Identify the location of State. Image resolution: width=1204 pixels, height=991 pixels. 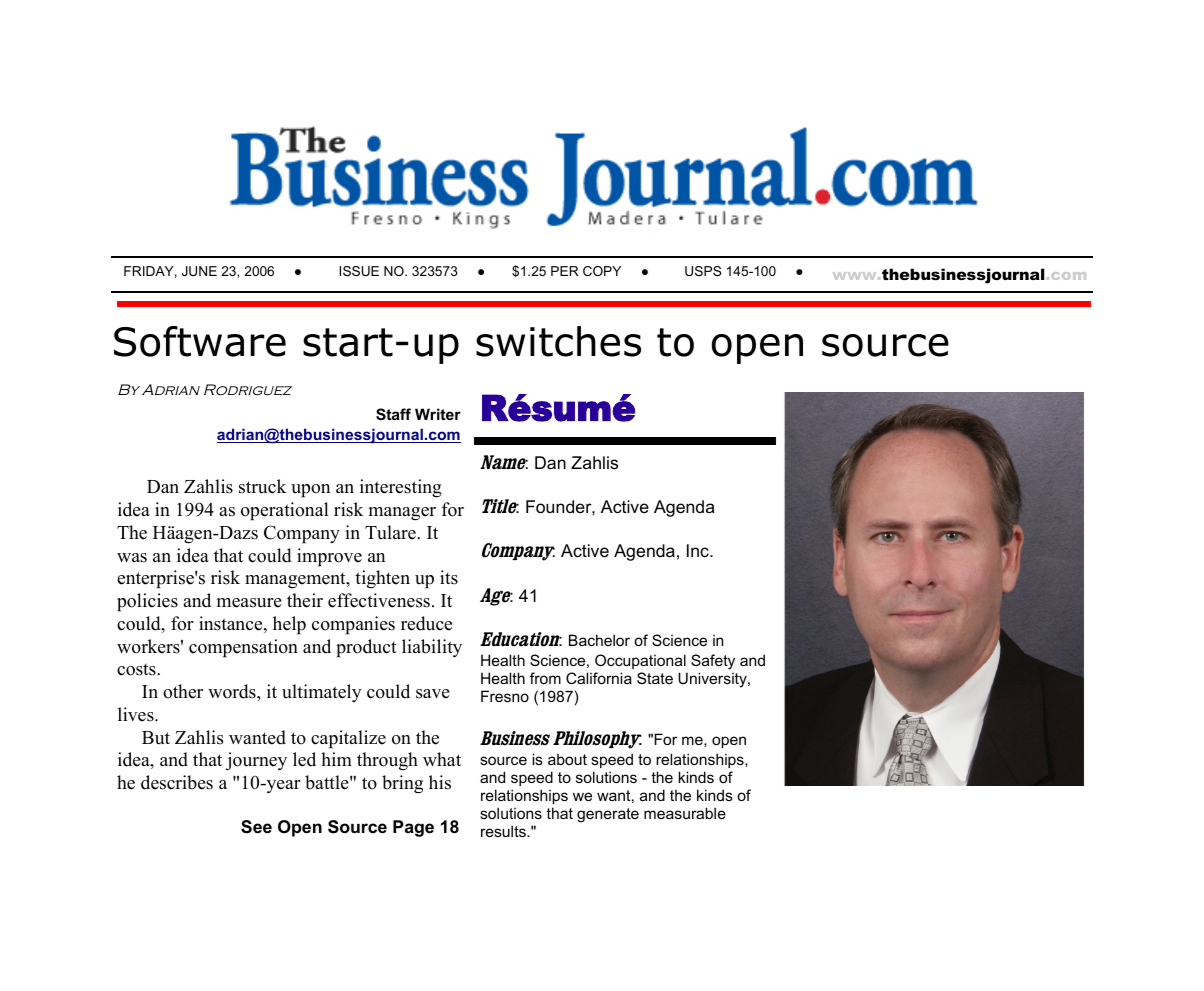
(655, 678).
